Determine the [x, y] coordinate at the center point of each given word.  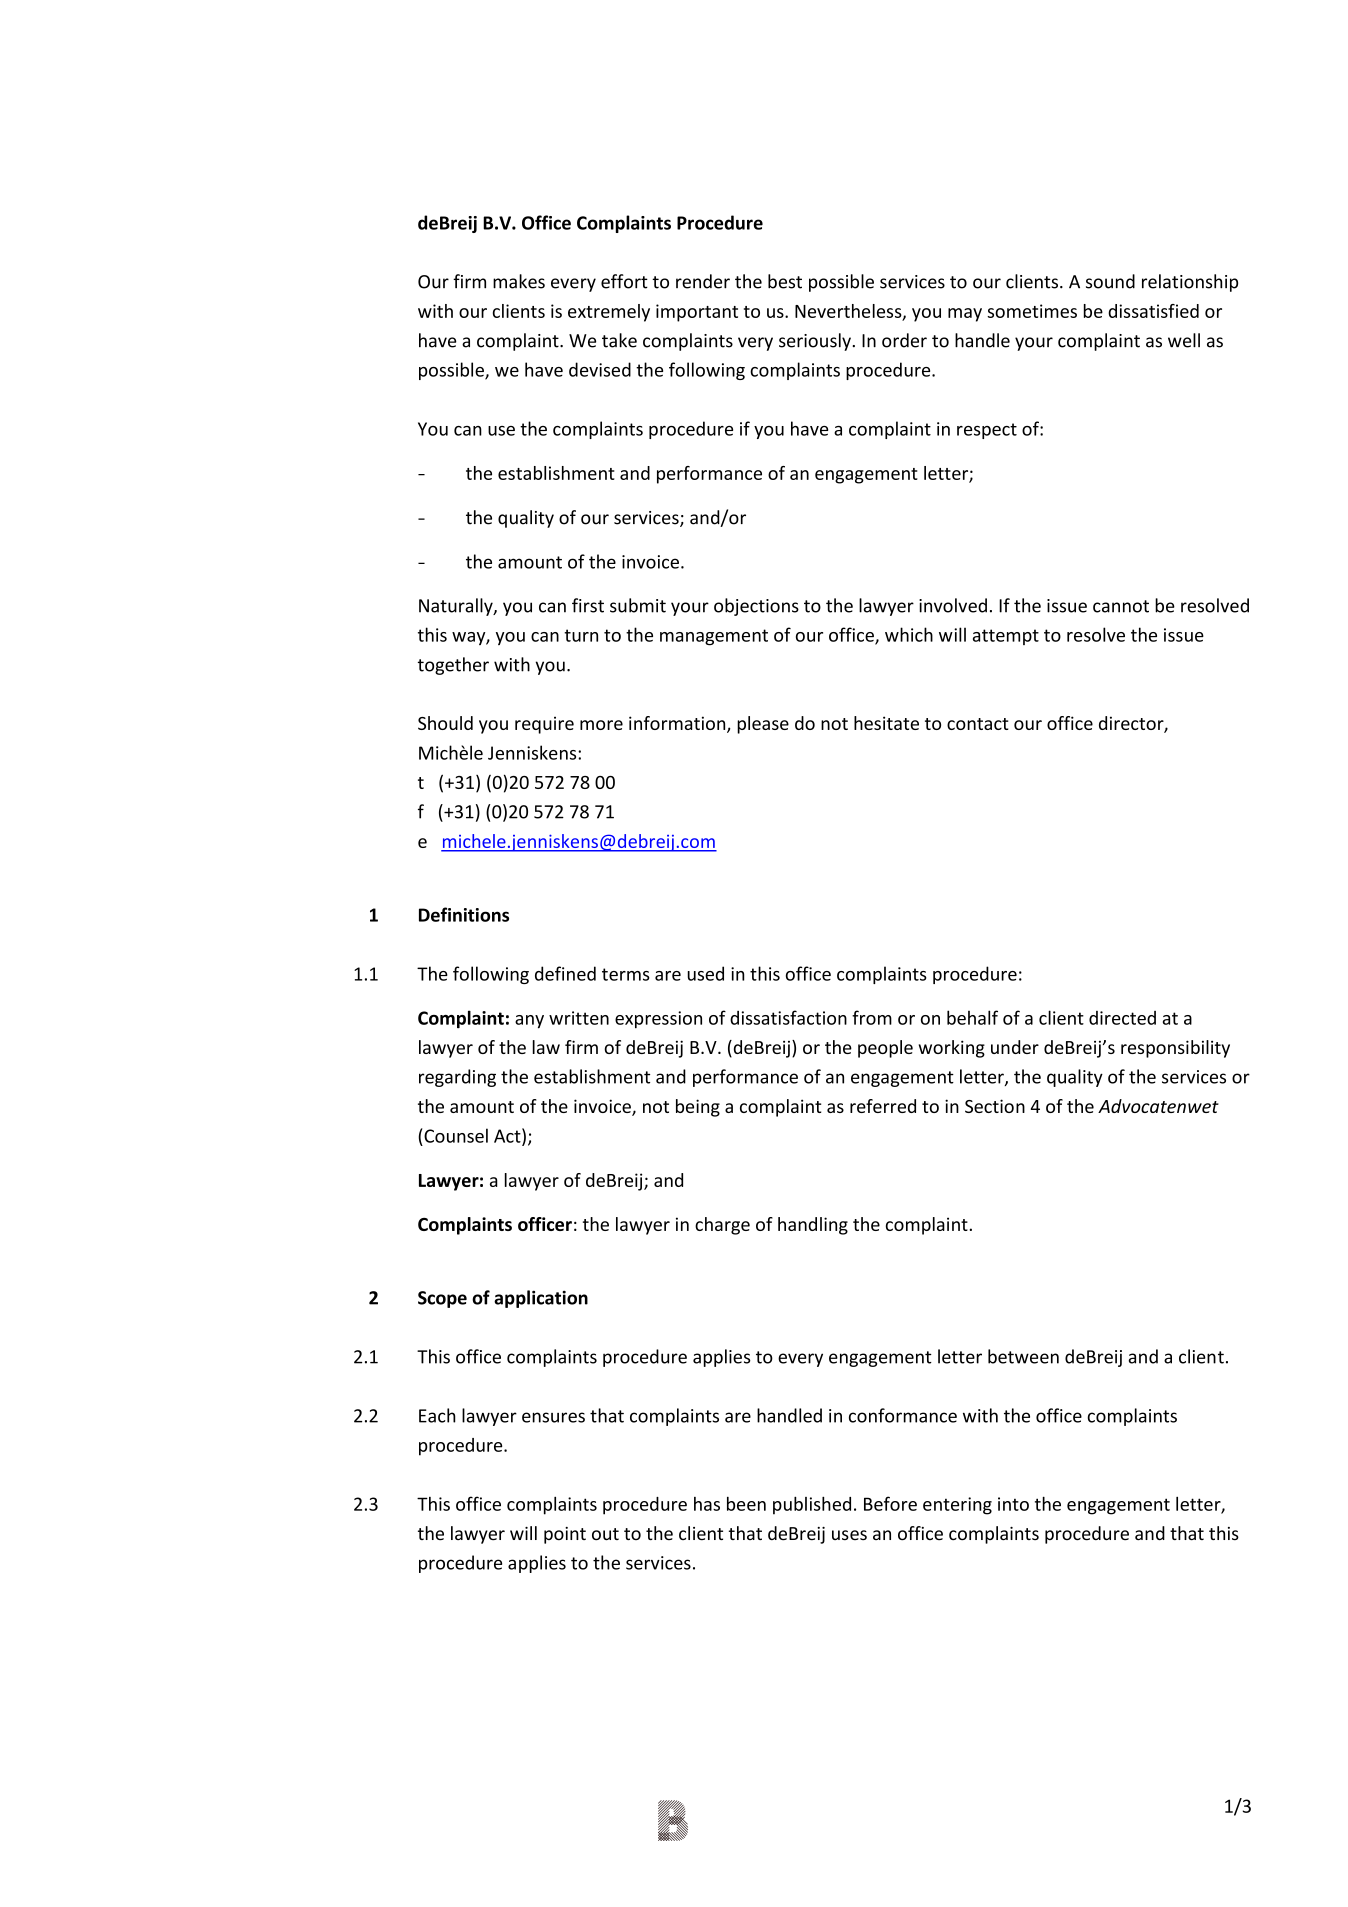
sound [1110, 281]
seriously [816, 342]
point [565, 1535]
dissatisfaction [788, 1017]
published [812, 1505]
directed [1122, 1018]
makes [519, 281]
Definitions [464, 914]
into [1013, 1504]
